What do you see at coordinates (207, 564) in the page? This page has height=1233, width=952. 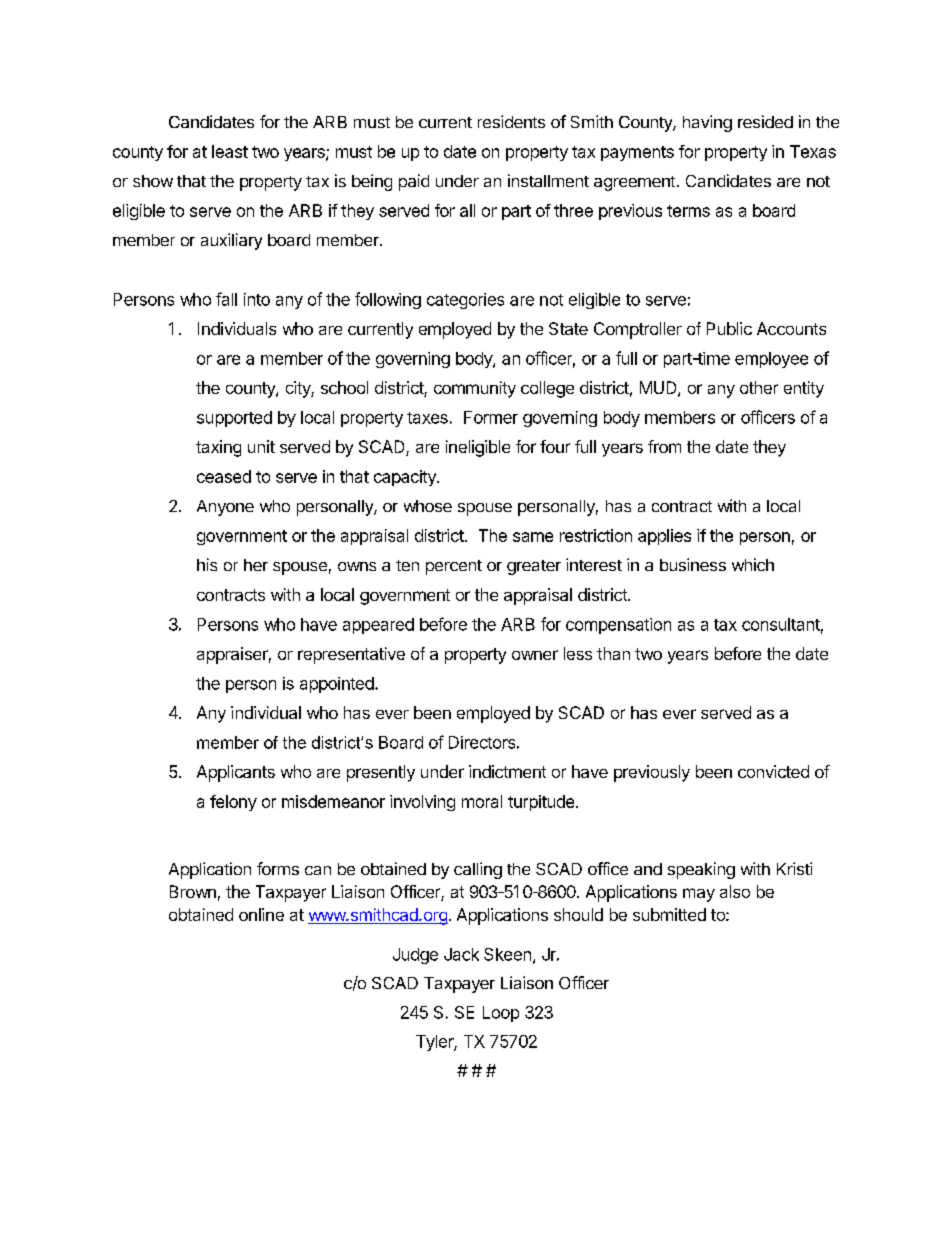 I see `his` at bounding box center [207, 564].
